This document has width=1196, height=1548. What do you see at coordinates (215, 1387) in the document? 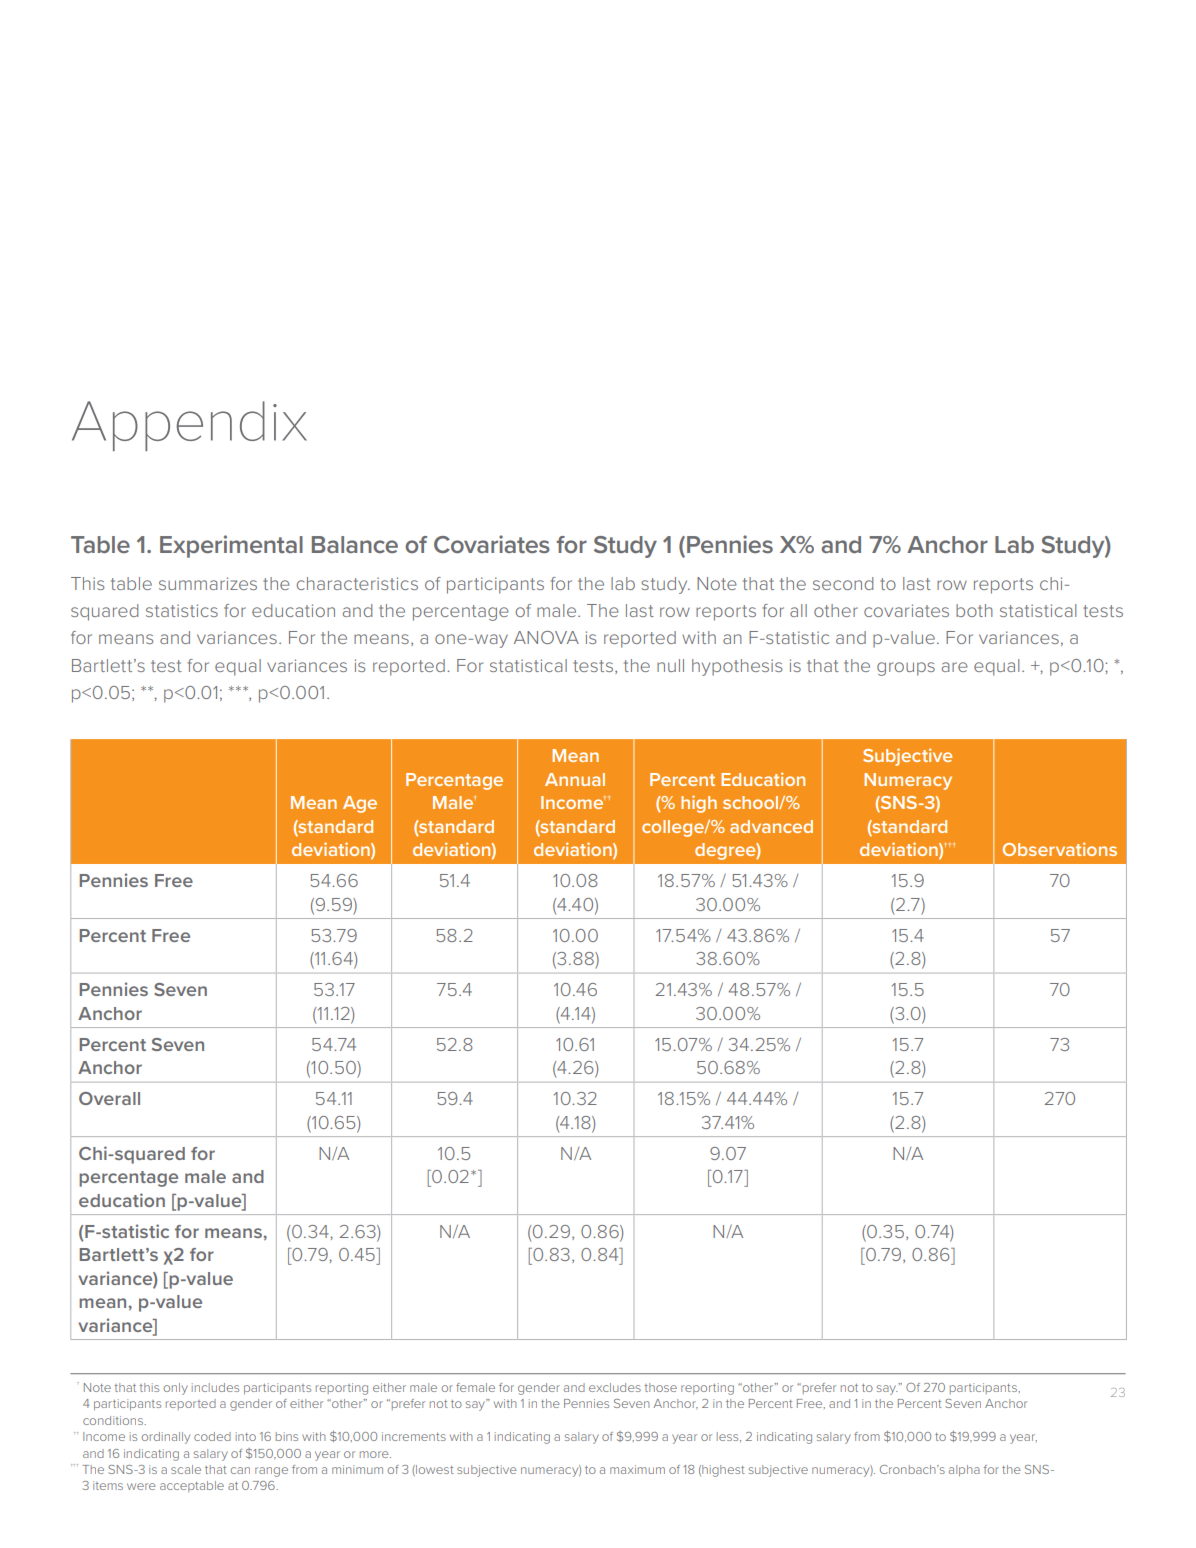
I see `includes` at bounding box center [215, 1387].
